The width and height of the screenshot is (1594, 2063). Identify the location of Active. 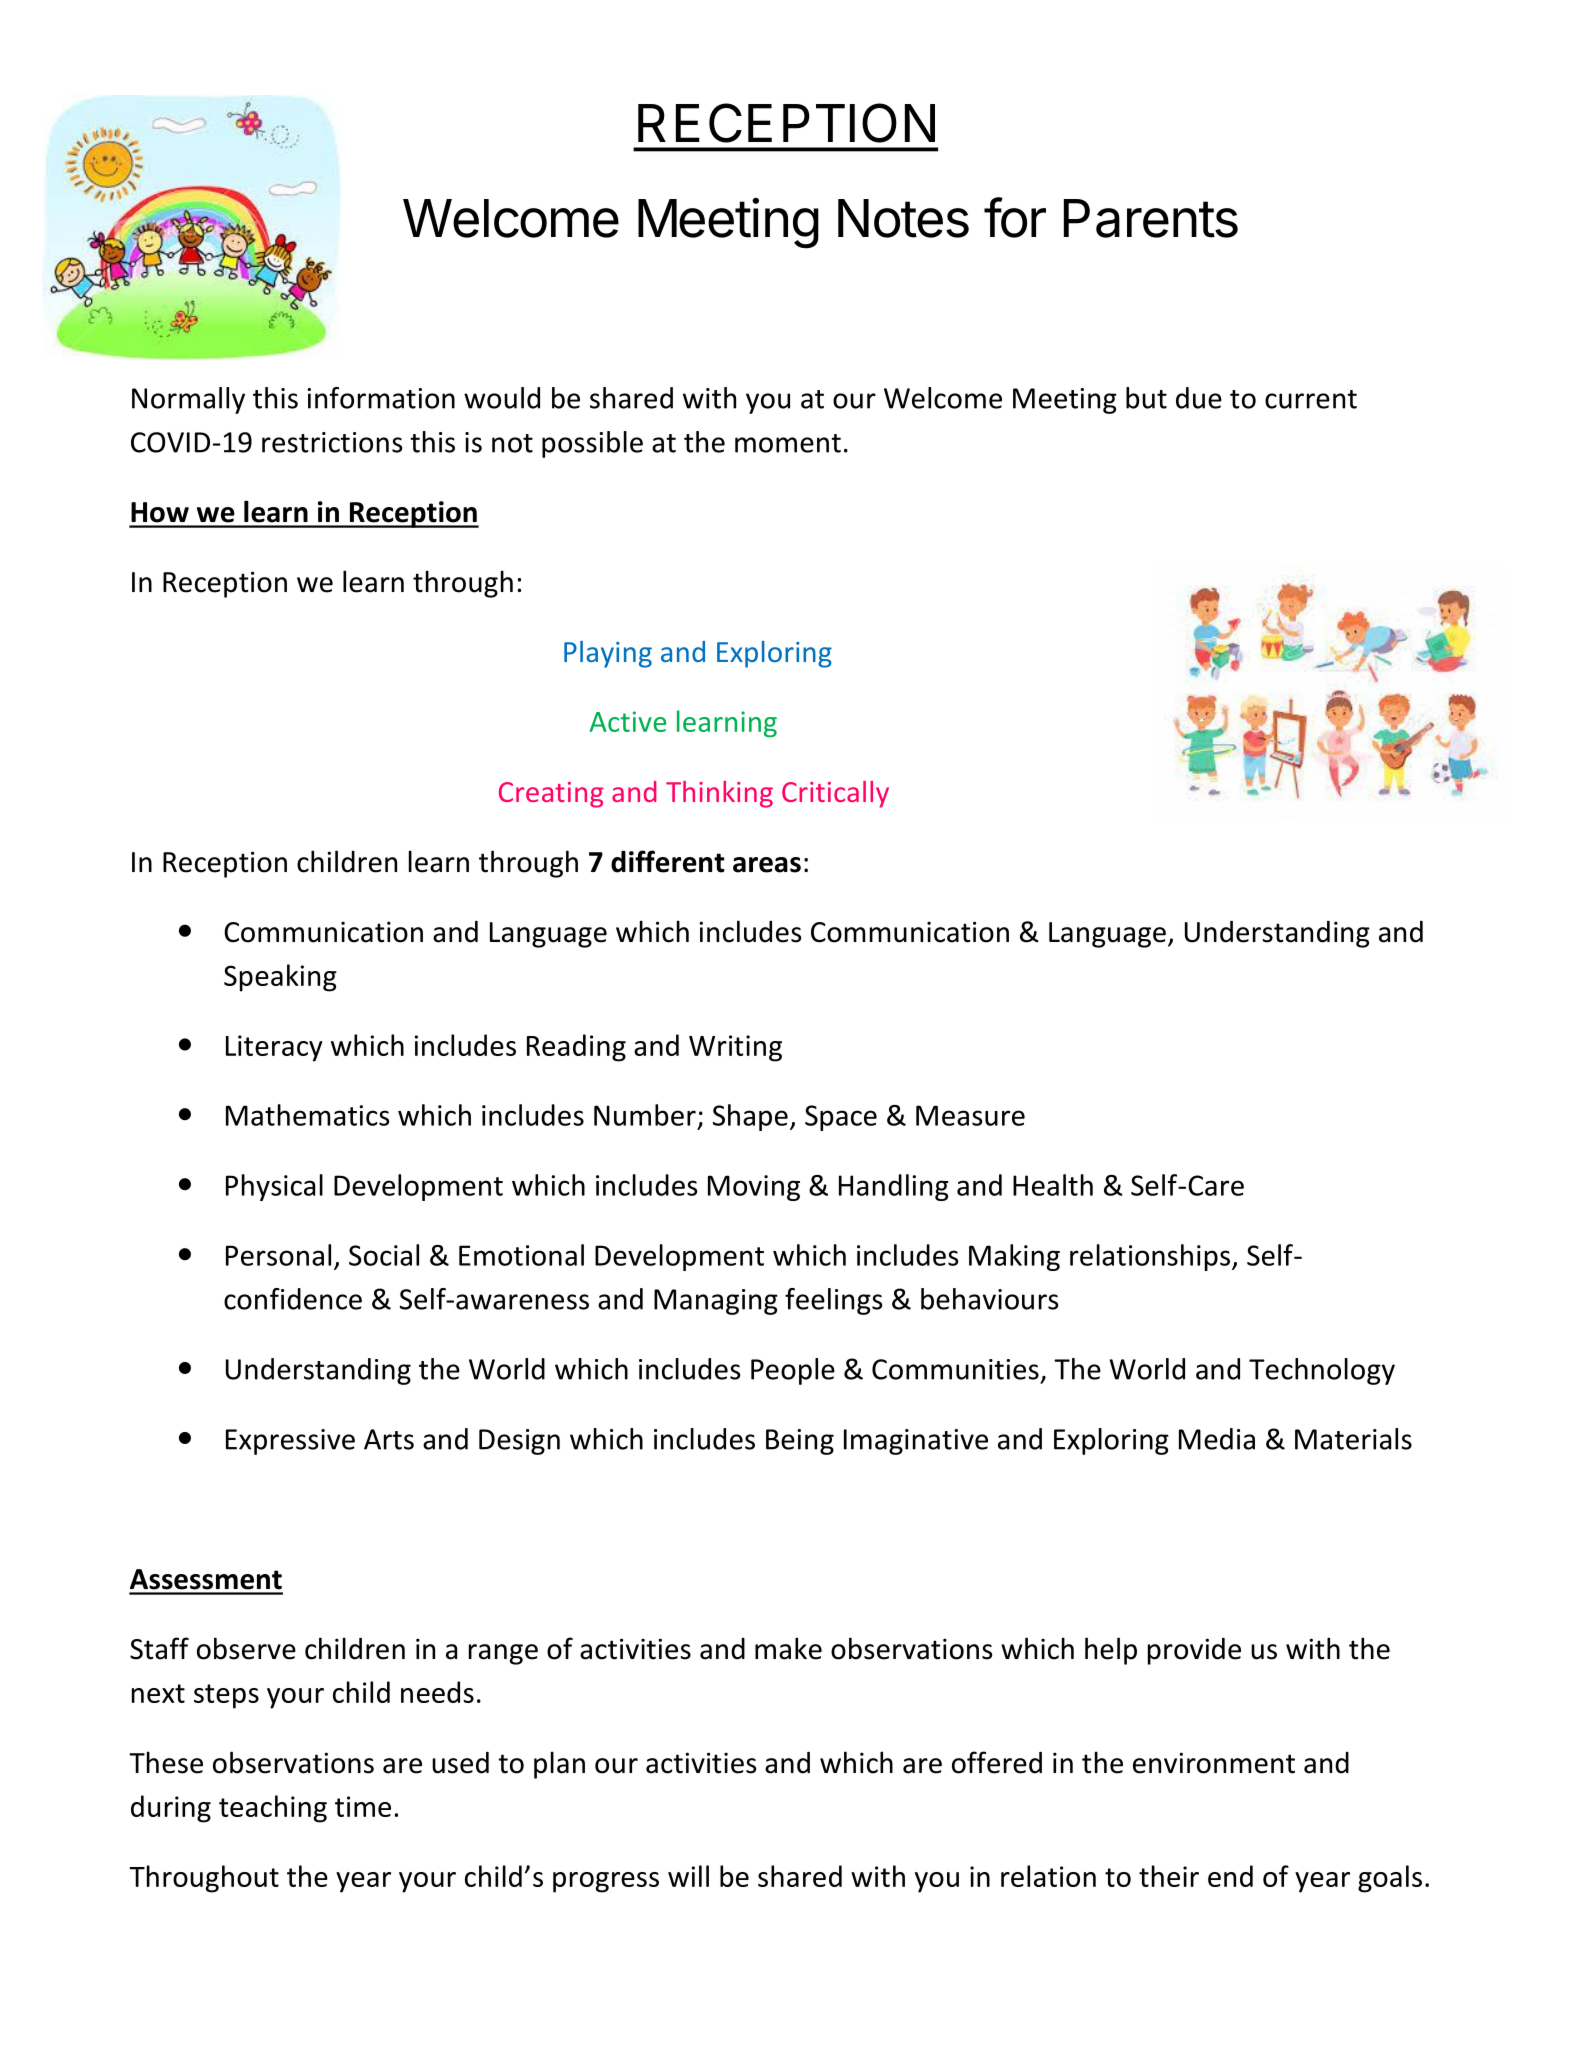
(628, 721).
